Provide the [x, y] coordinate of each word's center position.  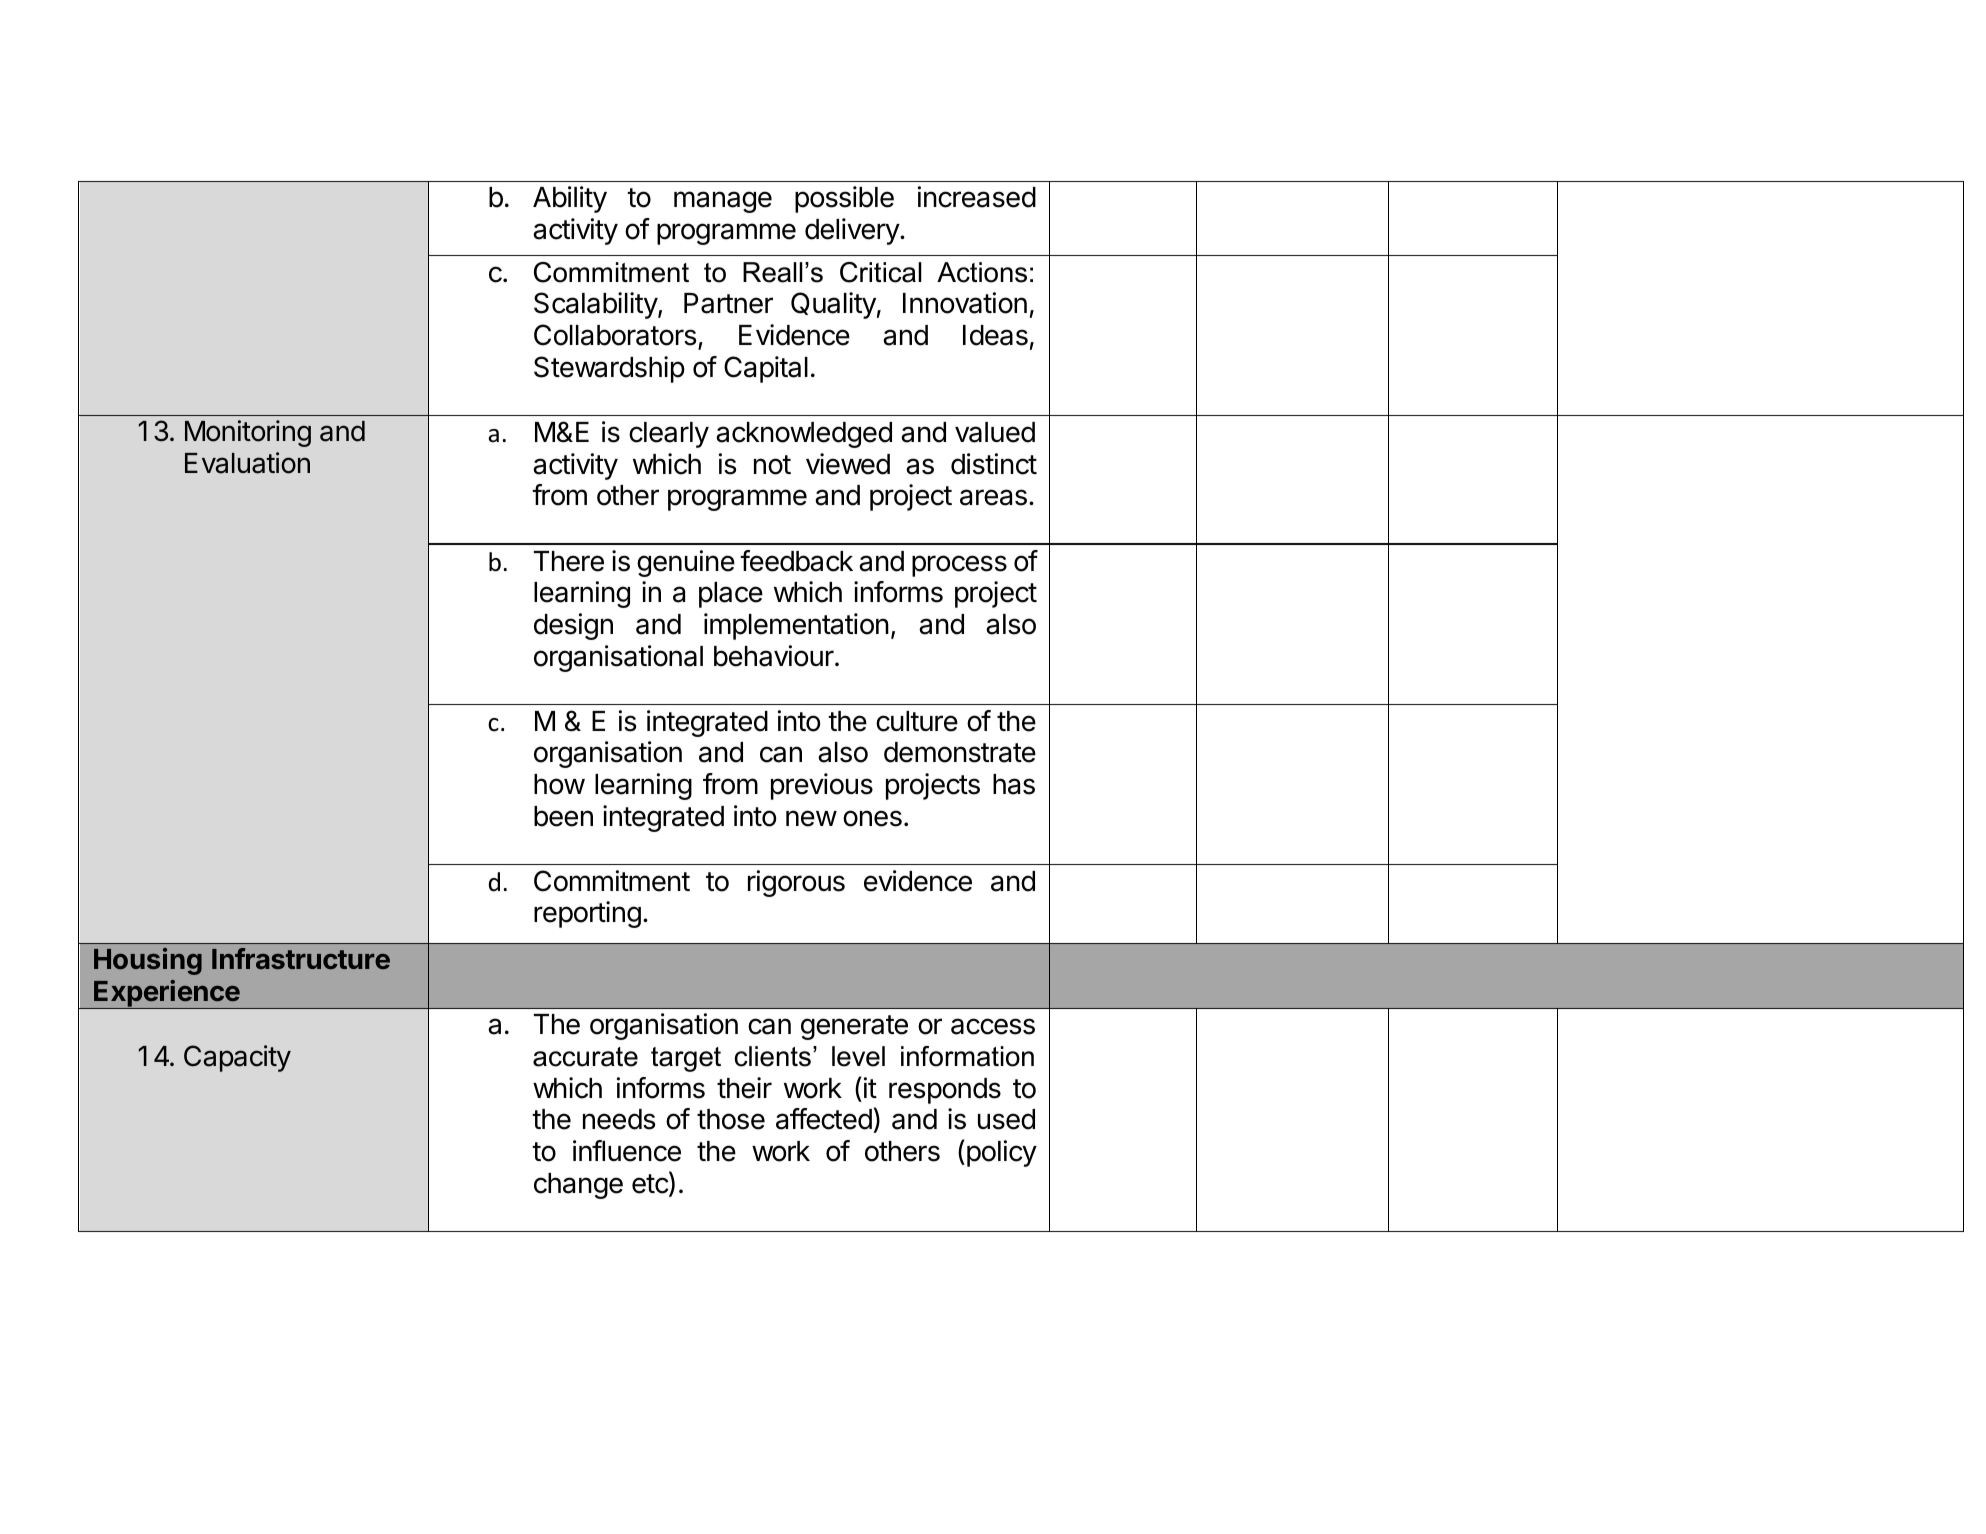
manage [723, 202]
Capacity [237, 1058]
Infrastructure [301, 958]
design [573, 626]
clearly [669, 435]
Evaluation [247, 463]
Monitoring [248, 433]
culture [917, 721]
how [559, 784]
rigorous [796, 883]
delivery [853, 231]
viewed [848, 464]
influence [627, 1151]
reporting [587, 914]
